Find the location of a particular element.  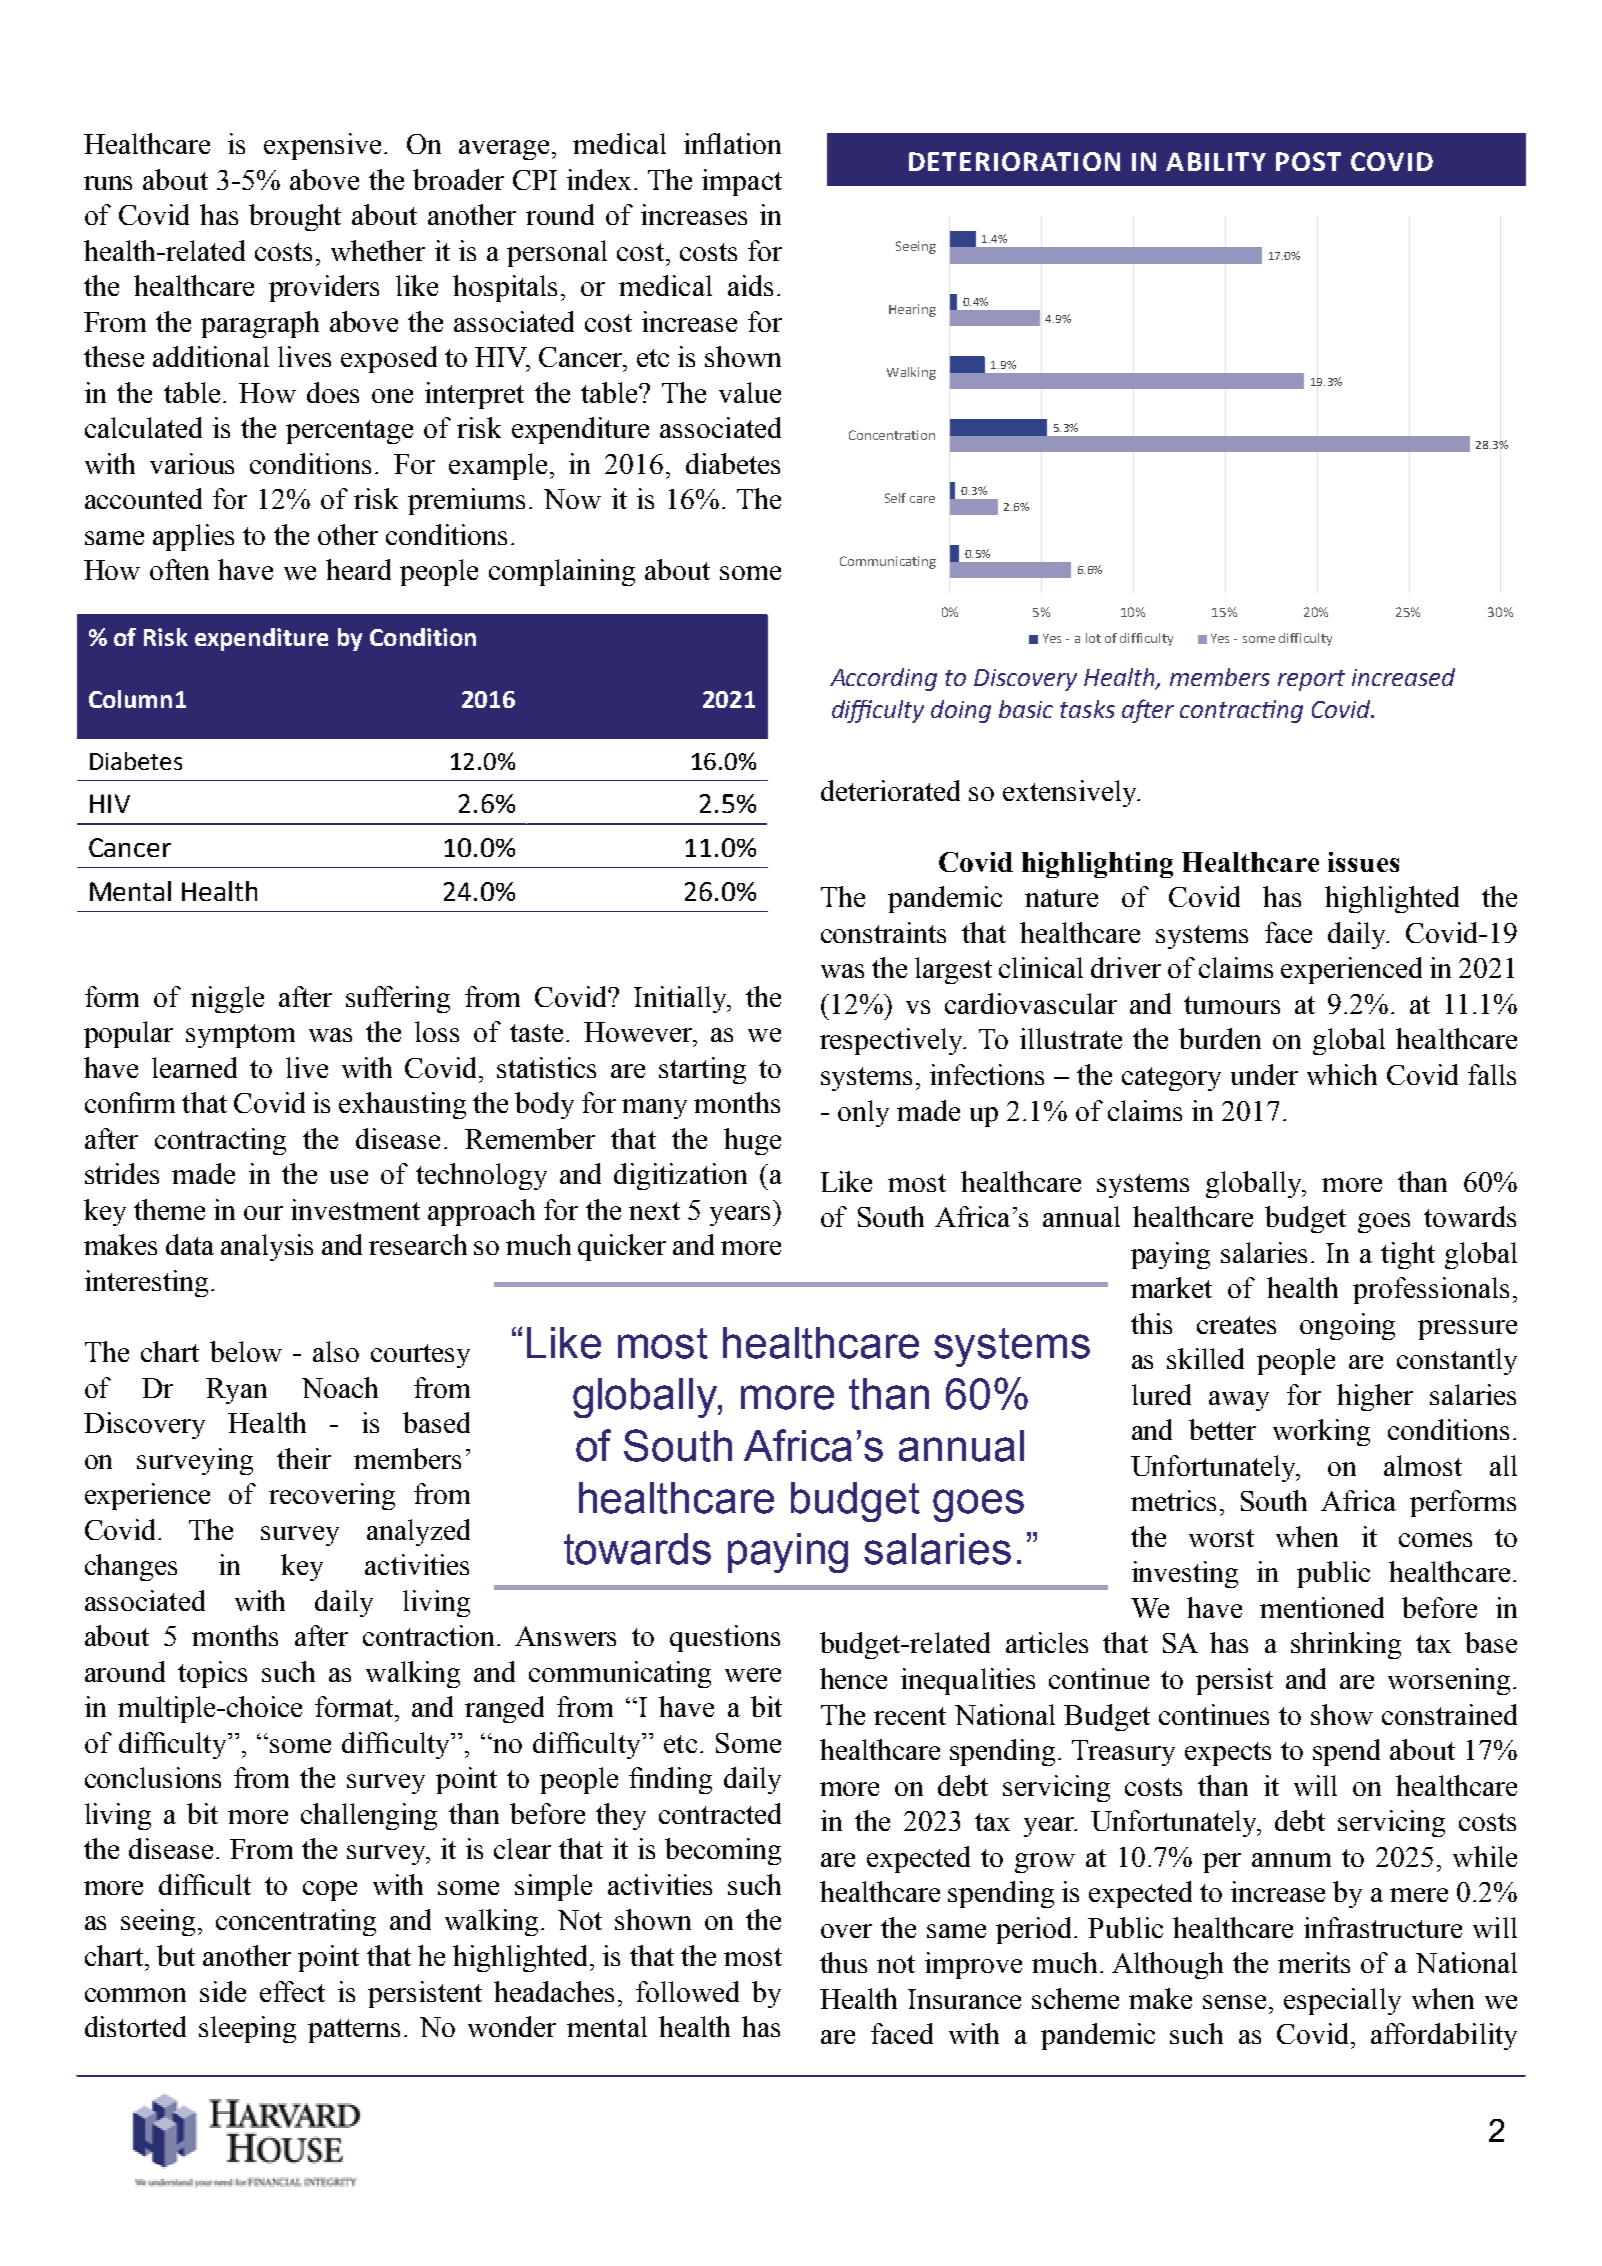

deteriorated is located at coordinates (890, 790).
